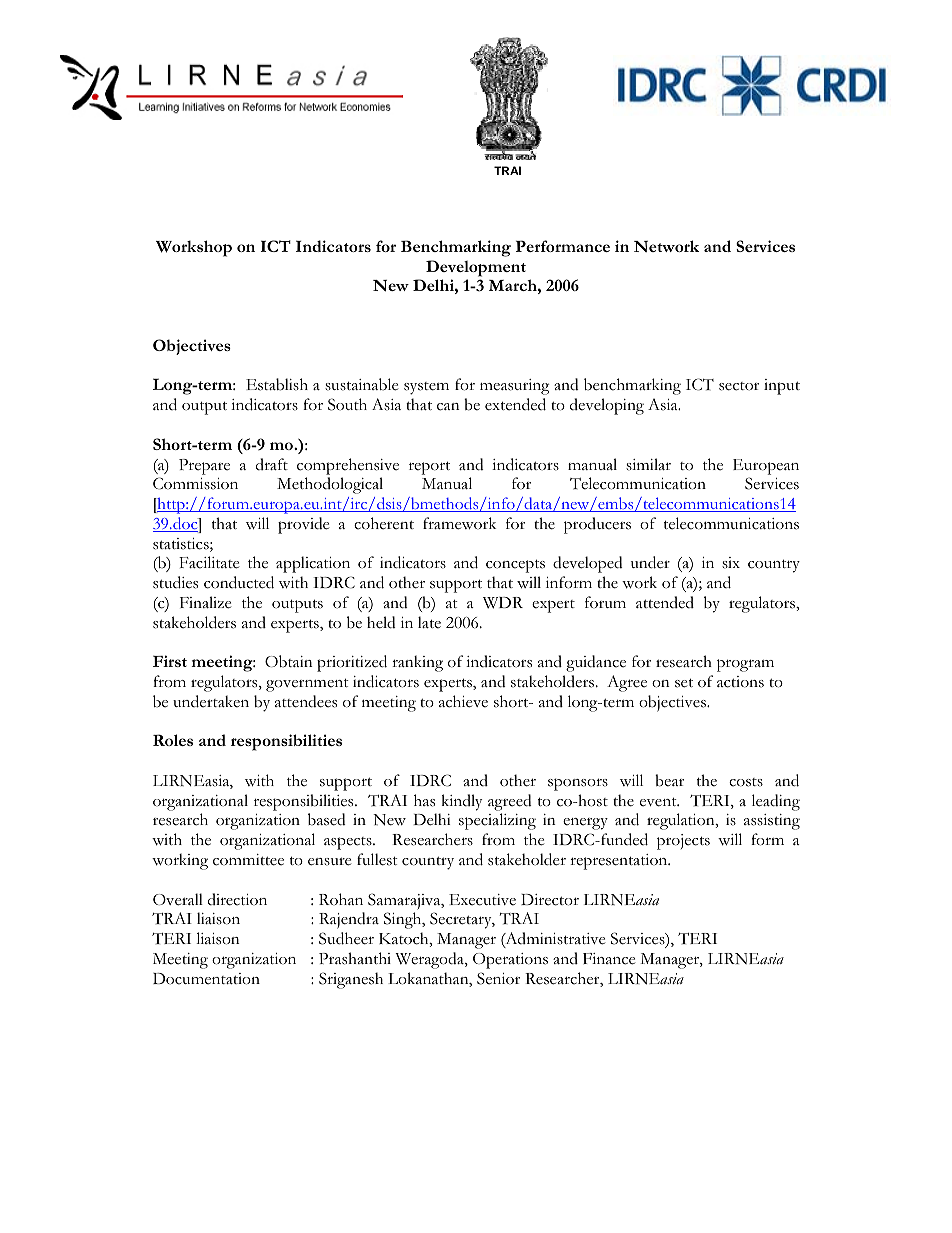  What do you see at coordinates (206, 979) in the screenshot?
I see `Documentation` at bounding box center [206, 979].
